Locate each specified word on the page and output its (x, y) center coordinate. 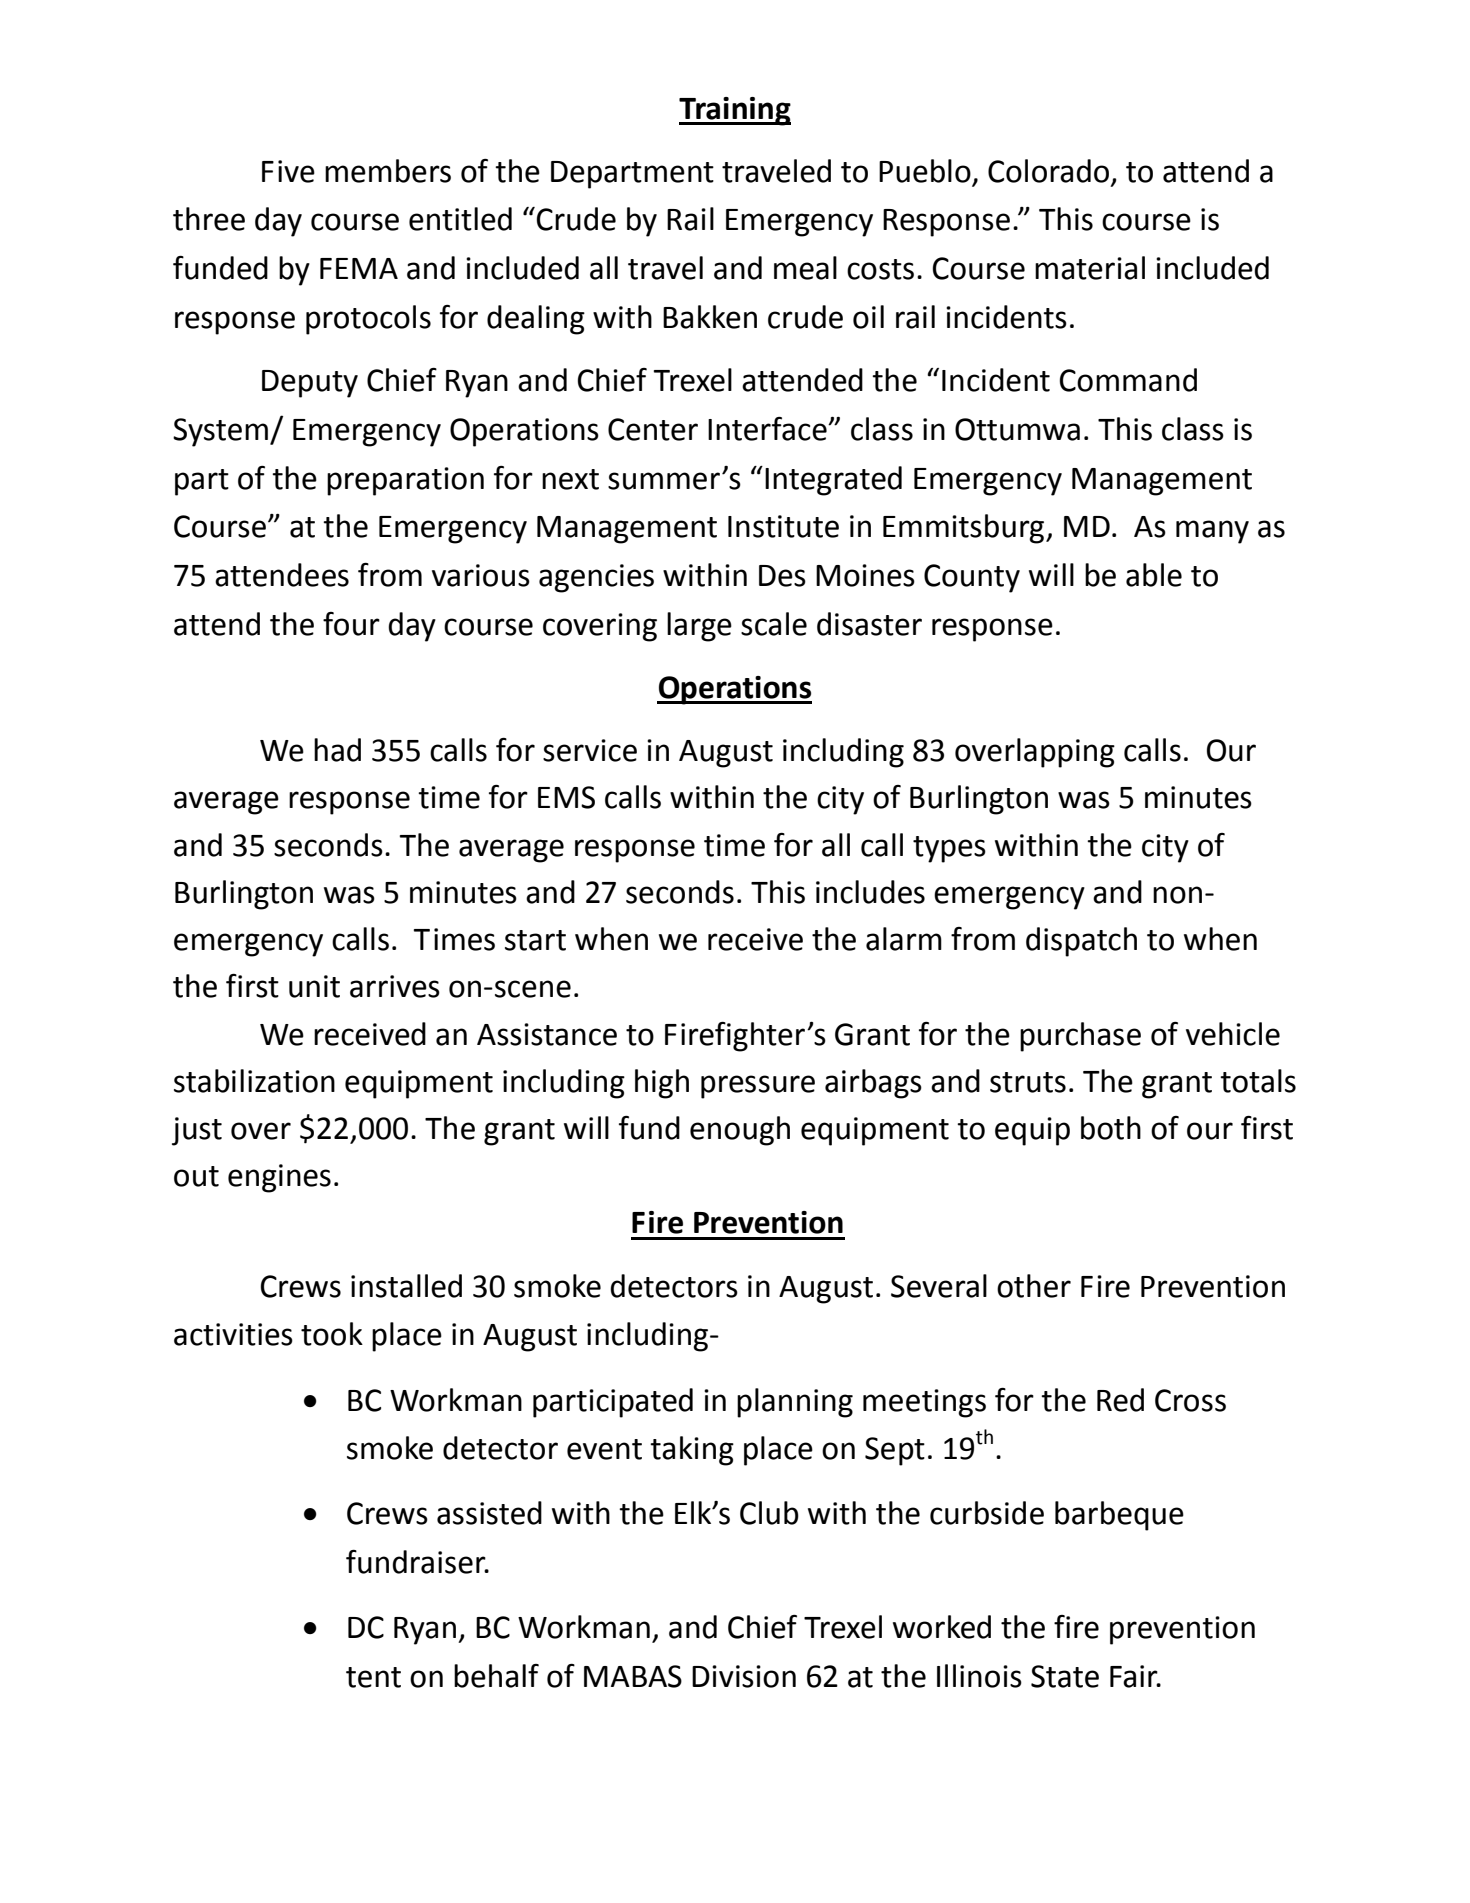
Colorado (1048, 171)
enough (740, 1131)
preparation (405, 481)
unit (314, 986)
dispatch (1081, 942)
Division (744, 1676)
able (1154, 575)
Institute (783, 526)
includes (870, 892)
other (1034, 1286)
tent (373, 1677)
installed (406, 1286)
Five (288, 171)
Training (735, 111)
